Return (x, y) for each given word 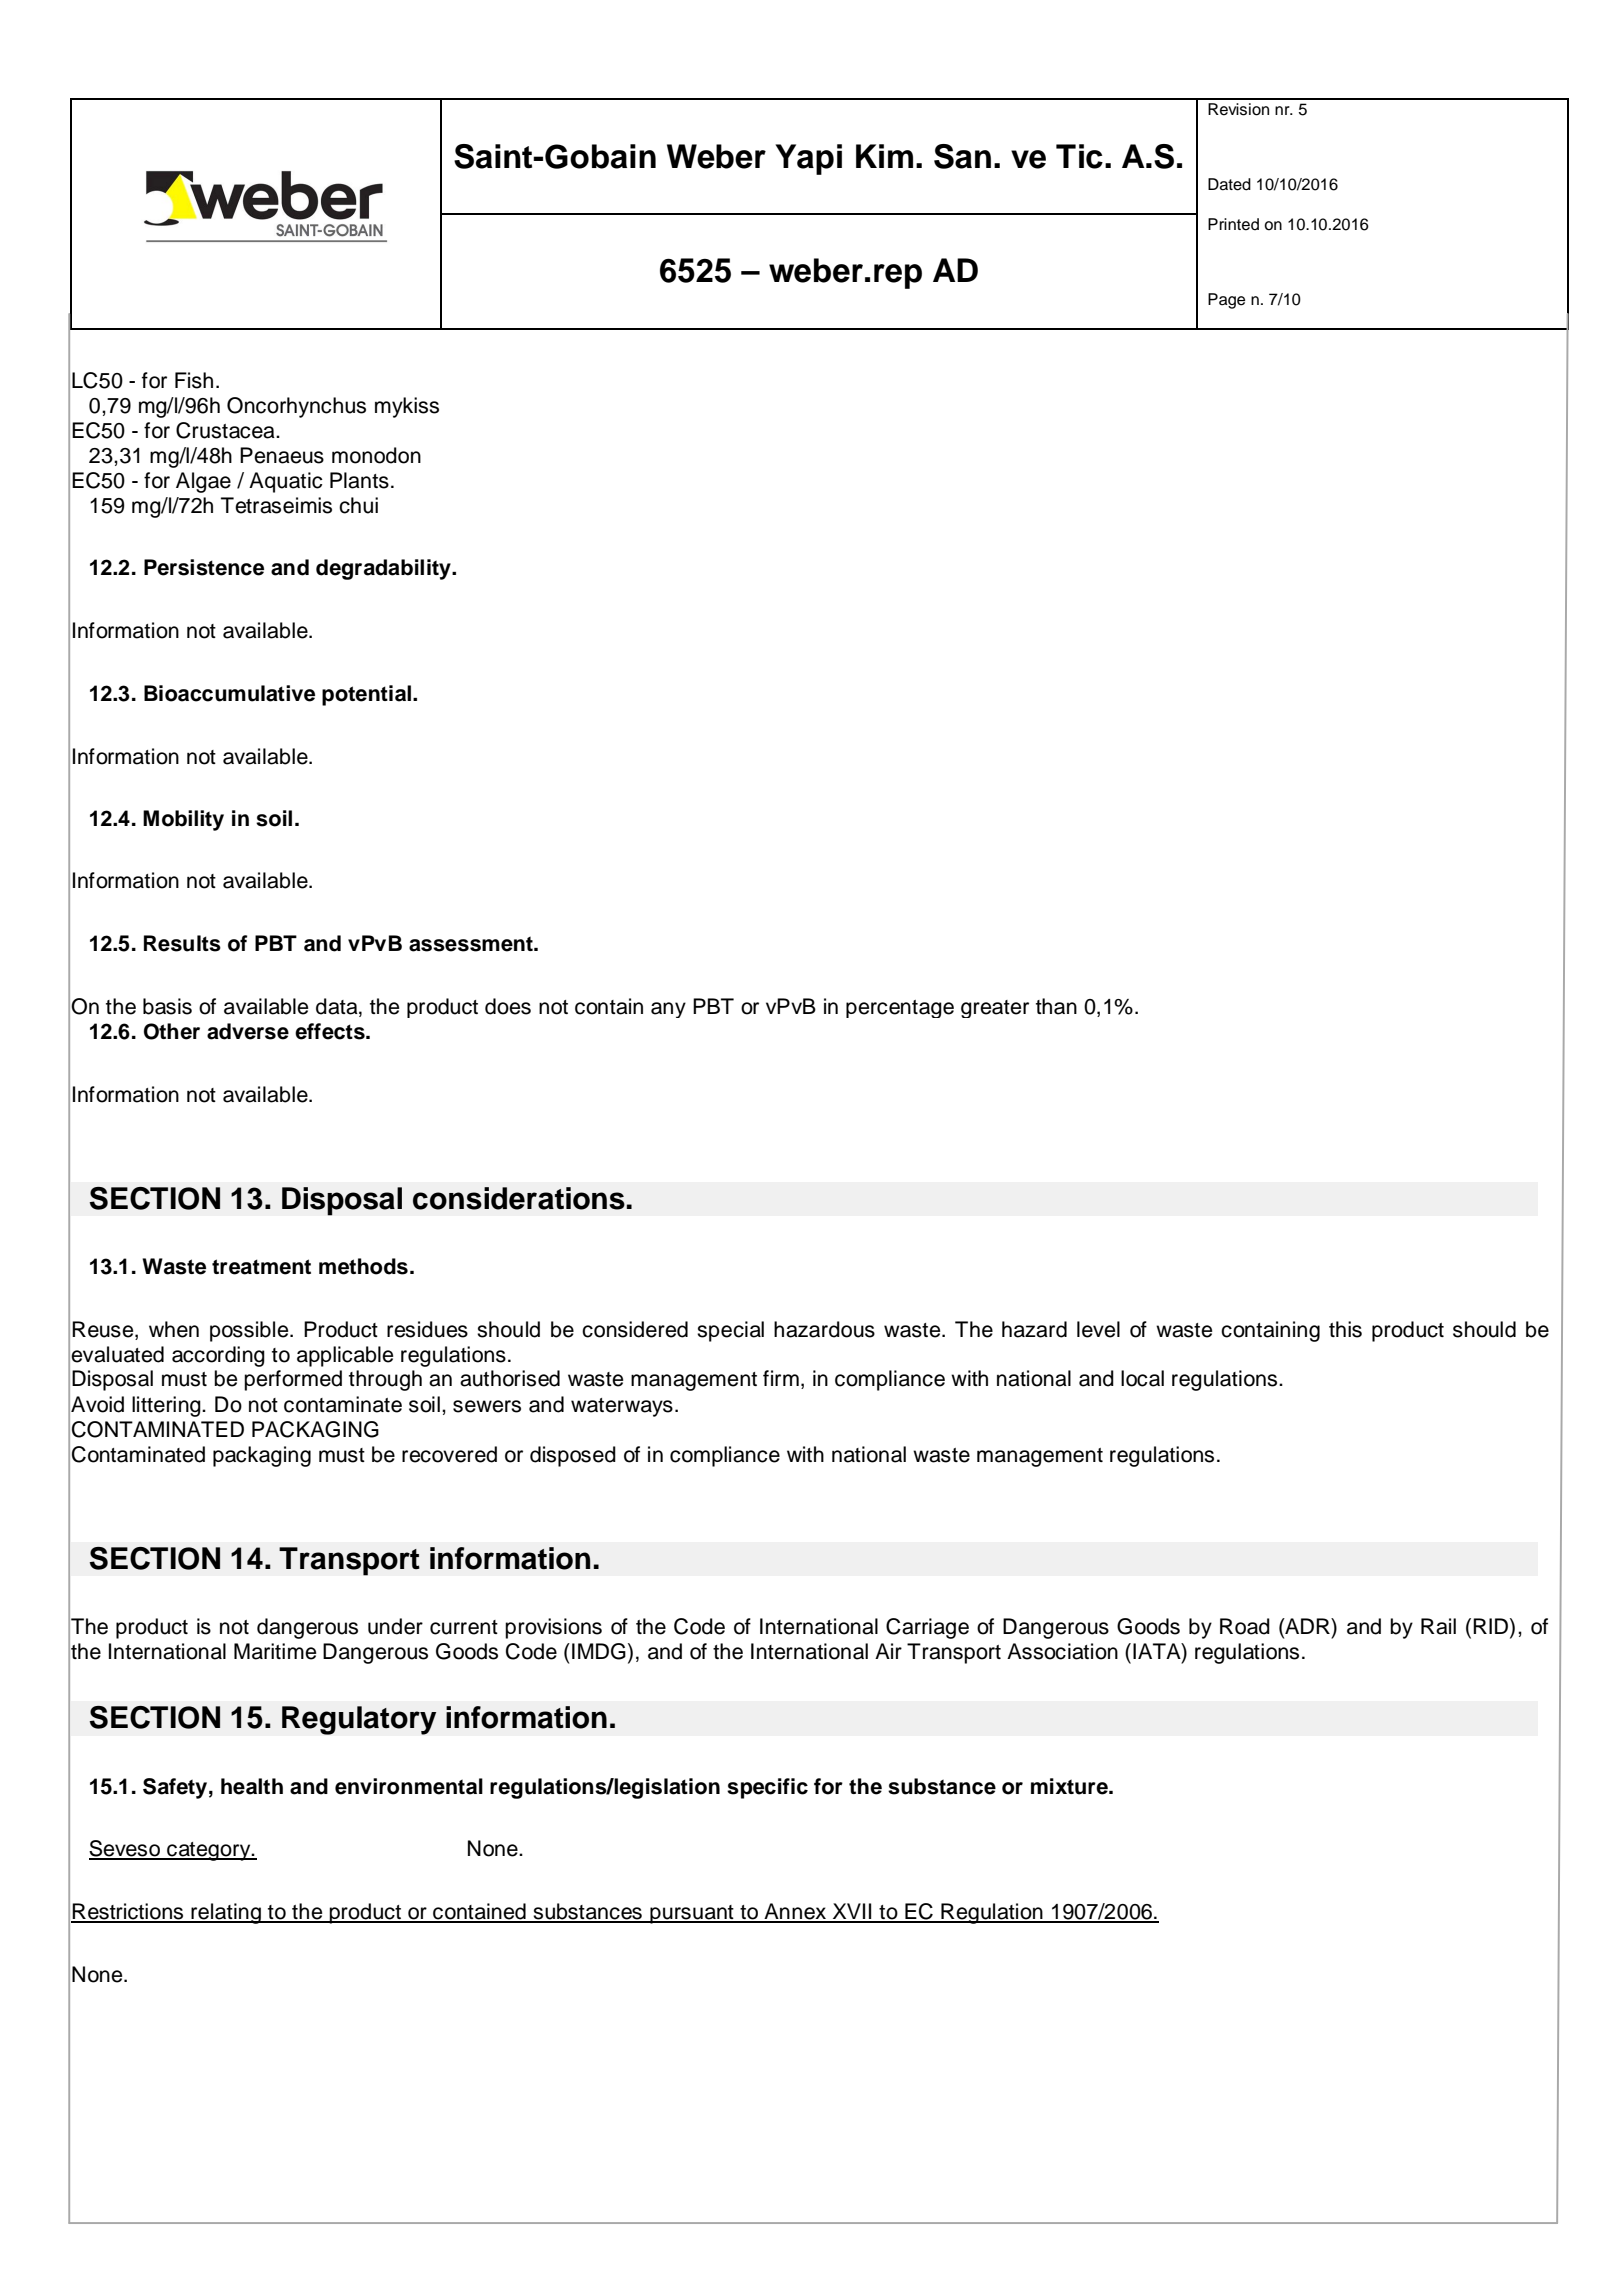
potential (366, 695)
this (1345, 1329)
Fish (194, 380)
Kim (884, 156)
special (730, 1331)
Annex (795, 1912)
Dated (1229, 184)
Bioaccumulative (229, 693)
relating (226, 1913)
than (1056, 1006)
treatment (261, 1267)
